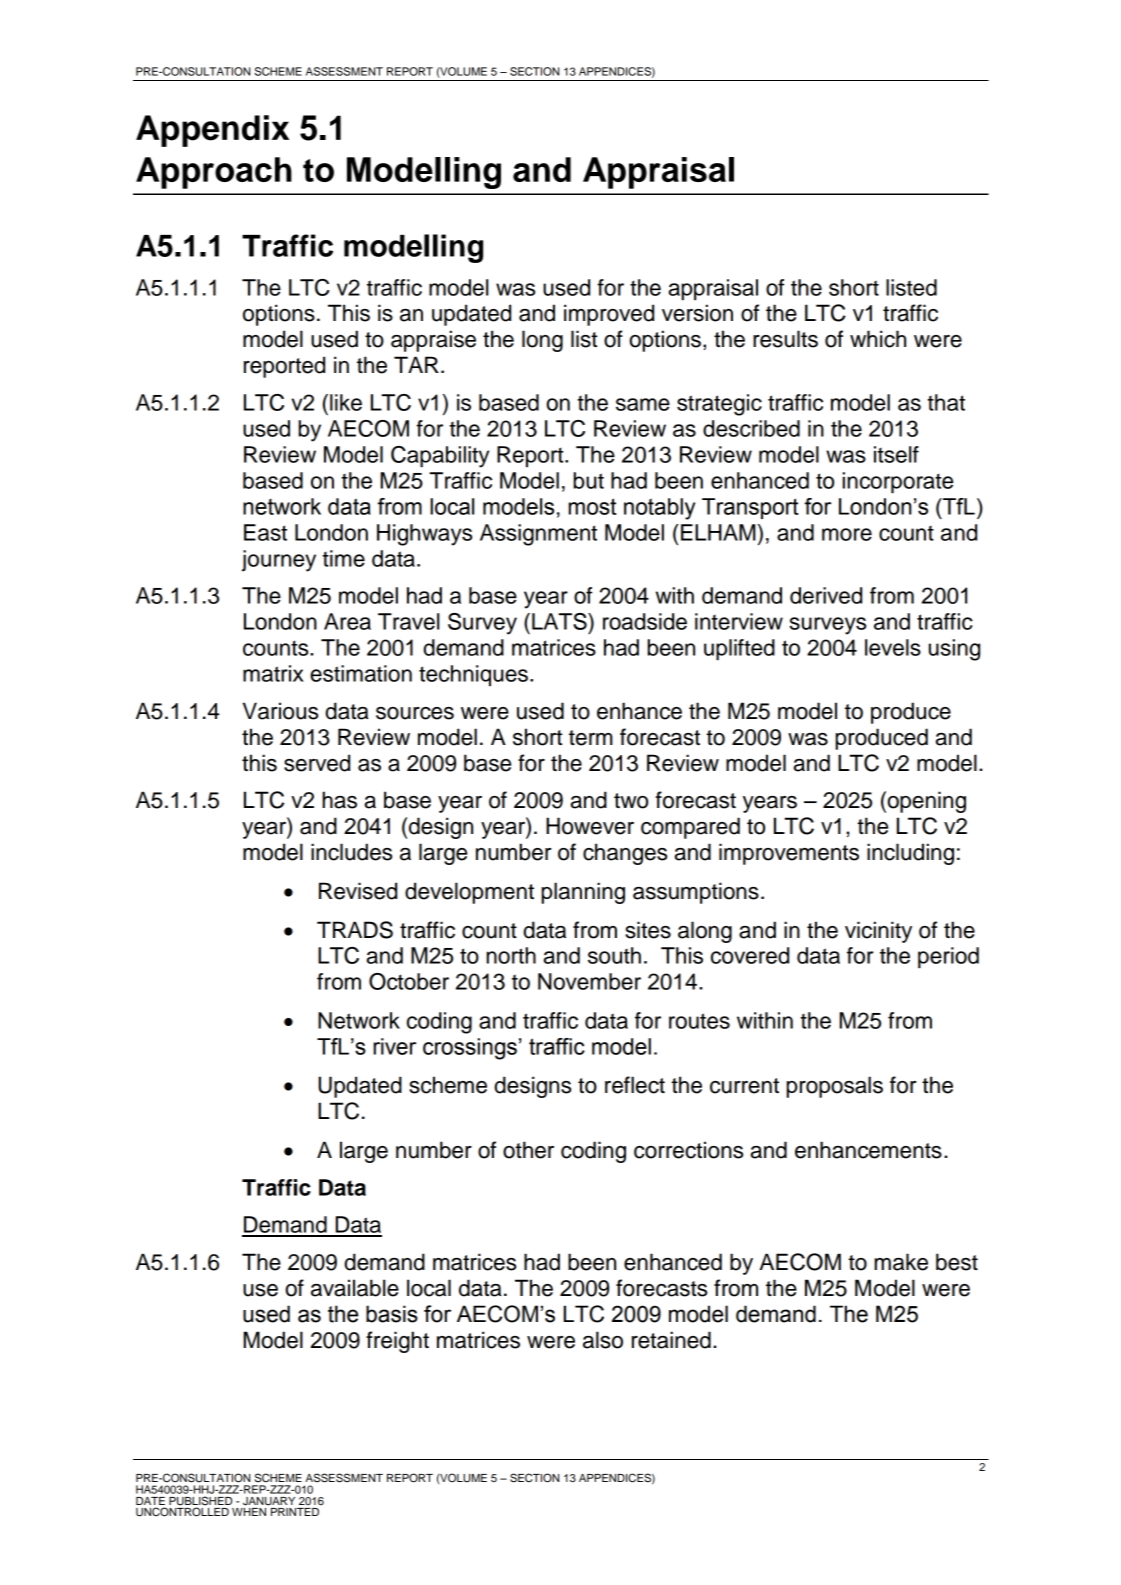 This document has width=1121, height=1585. What do you see at coordinates (603, 1340) in the document?
I see `also` at bounding box center [603, 1340].
